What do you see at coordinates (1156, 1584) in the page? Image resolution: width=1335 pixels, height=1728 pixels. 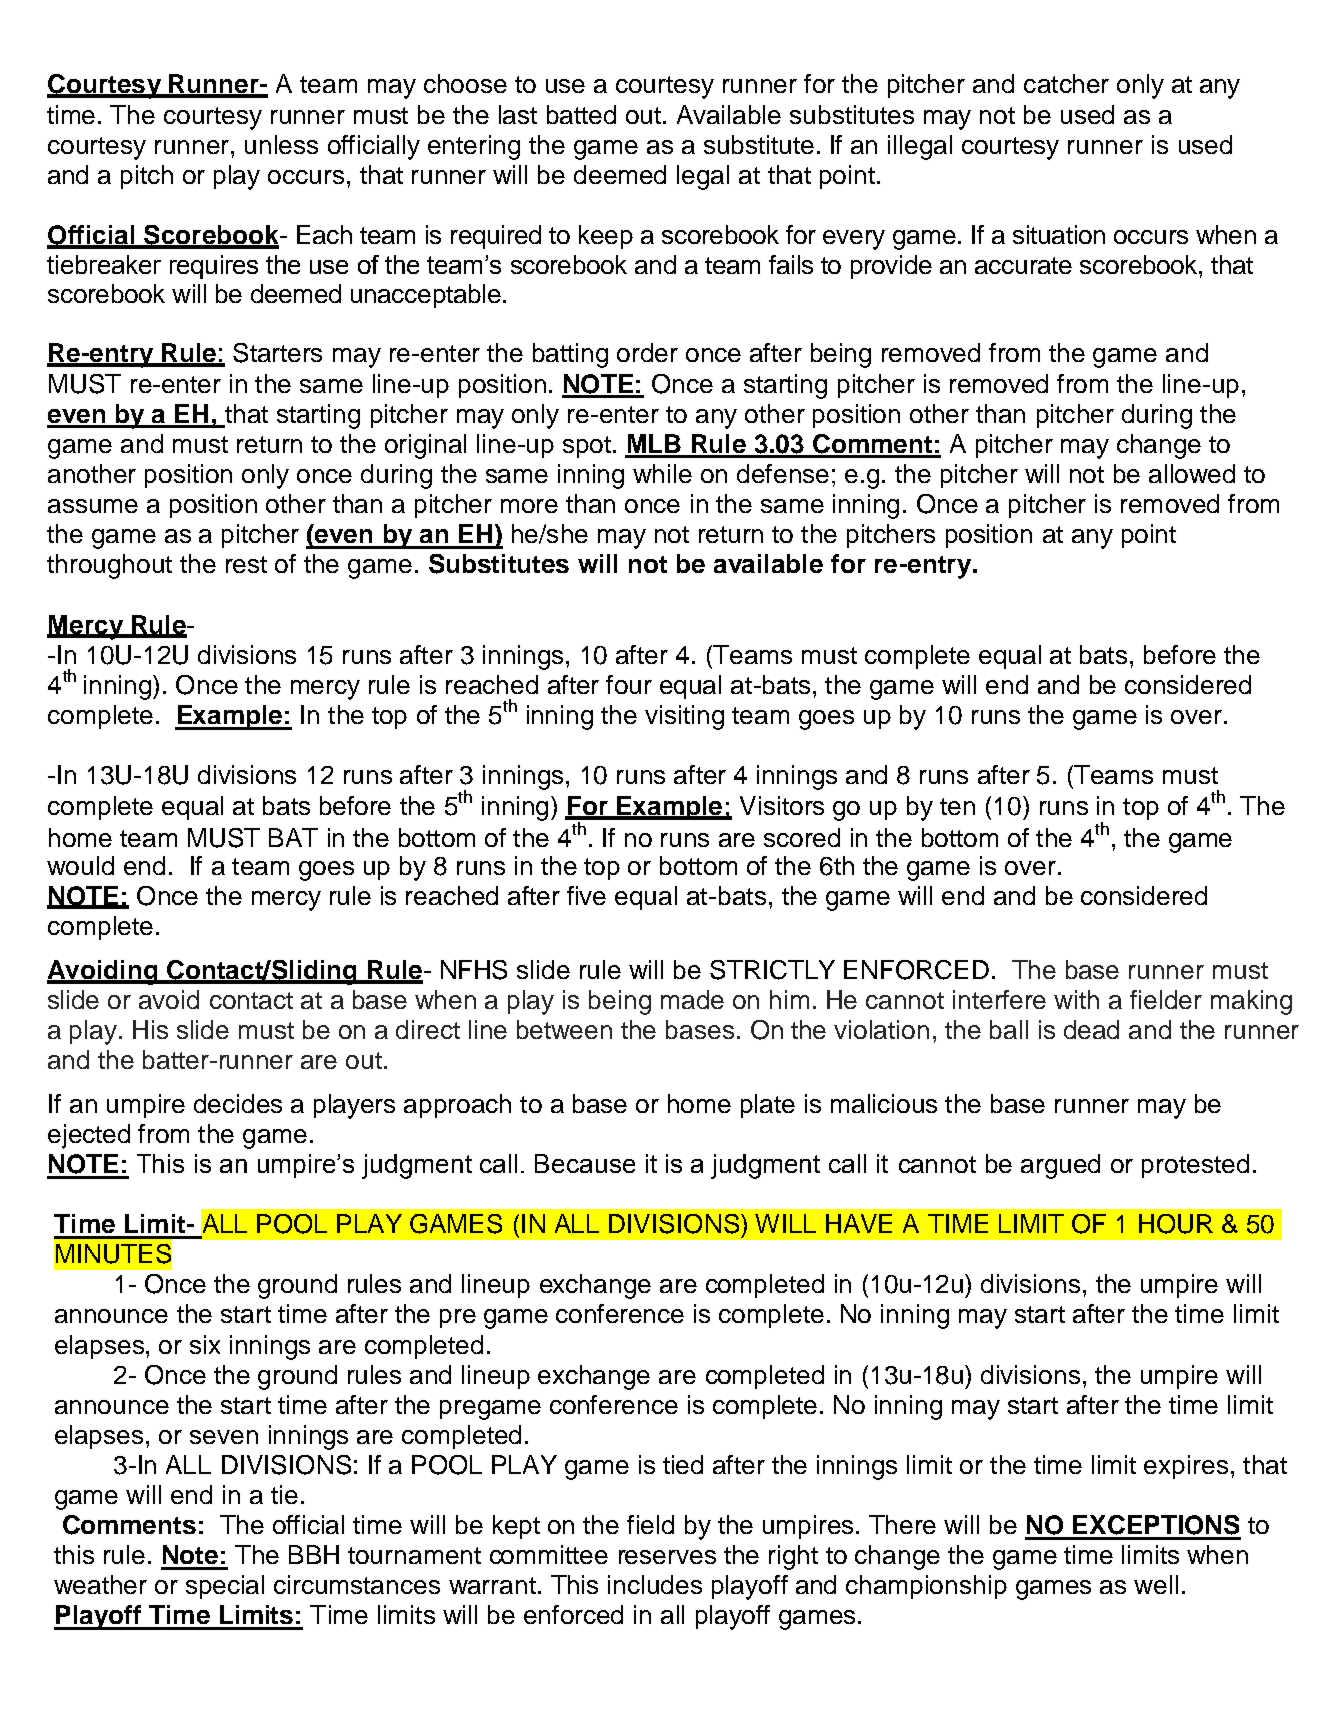 I see `well` at bounding box center [1156, 1584].
